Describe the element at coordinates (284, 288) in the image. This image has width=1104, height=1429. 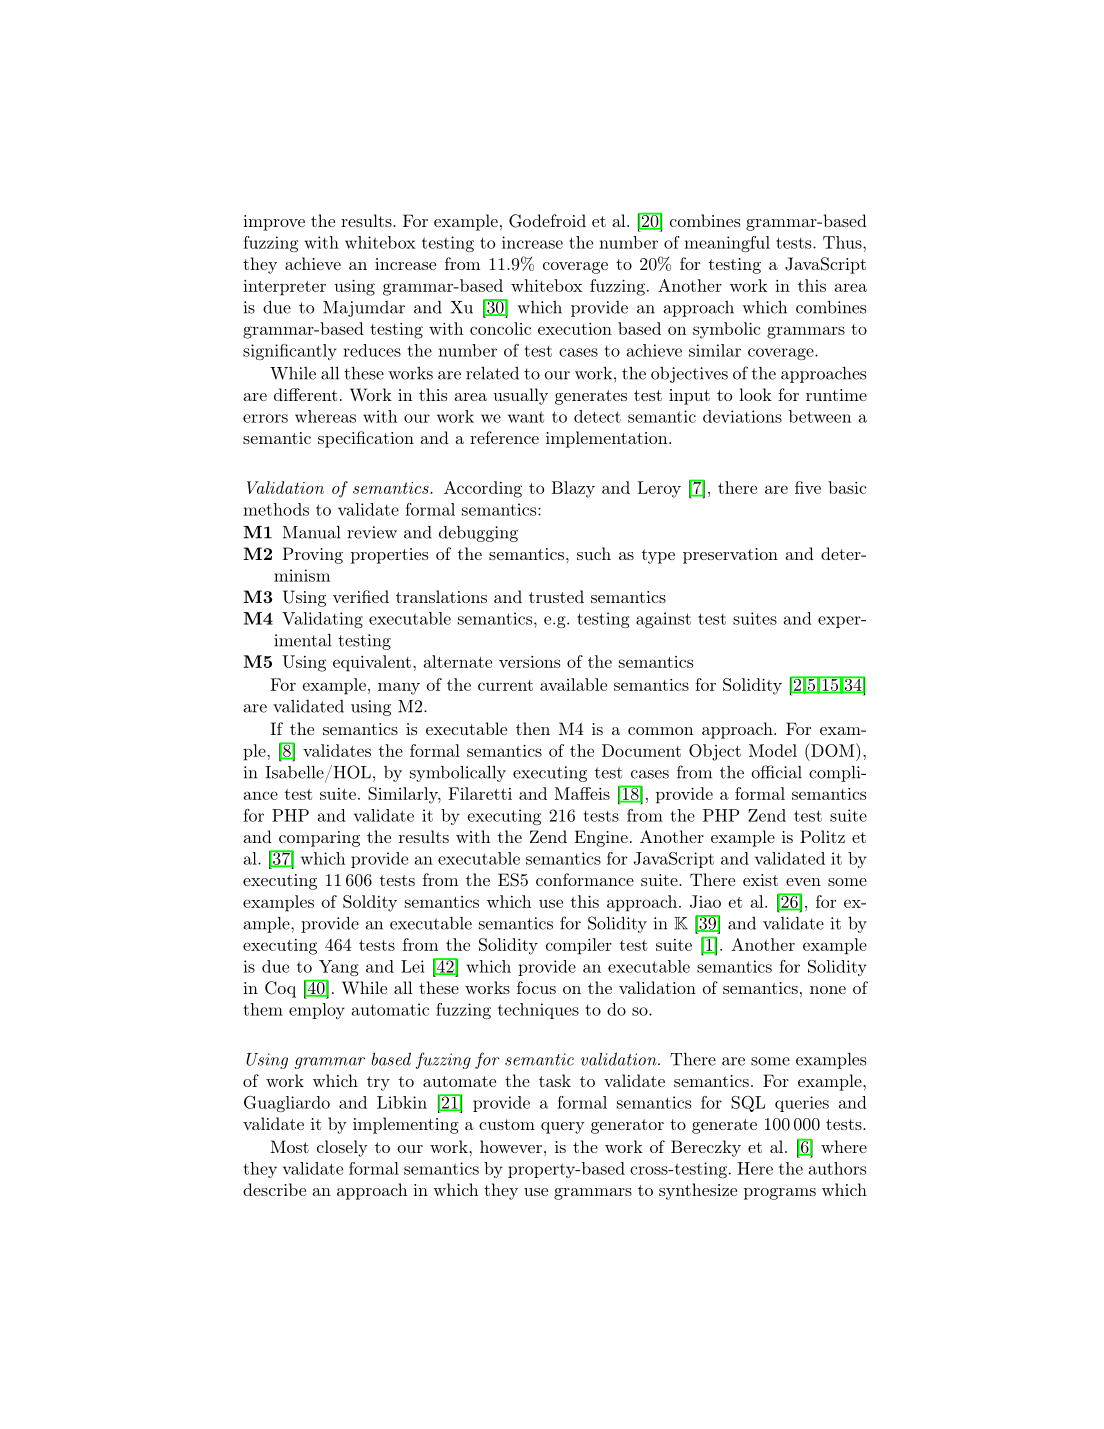
I see `interpreter` at that location.
